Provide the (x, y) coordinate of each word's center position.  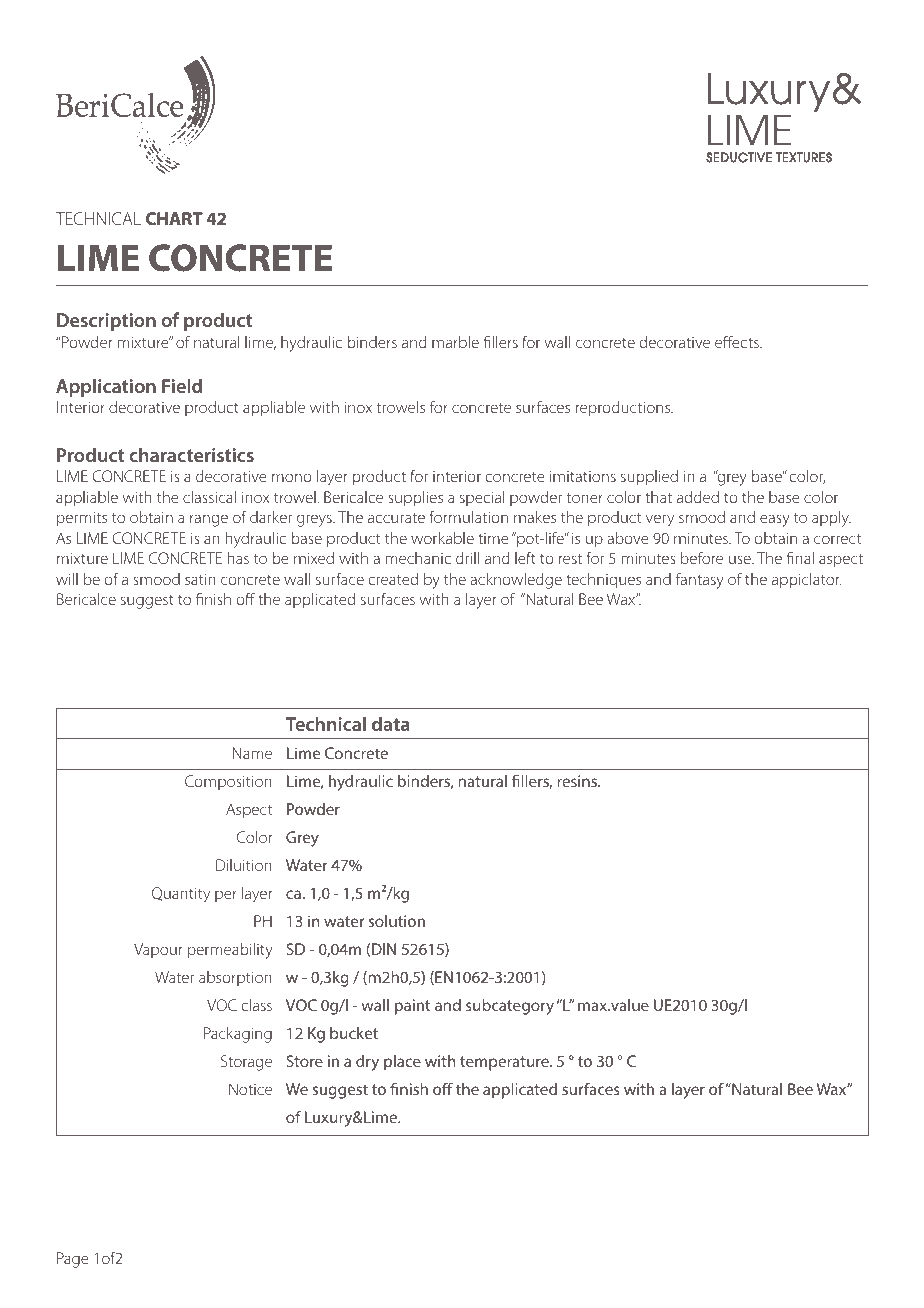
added (698, 497)
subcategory (510, 1007)
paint (412, 1007)
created (393, 579)
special (482, 498)
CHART (174, 218)
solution (397, 921)
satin (200, 579)
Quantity (181, 895)
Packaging (238, 1035)
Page (73, 1260)
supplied (649, 478)
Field (182, 385)
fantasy (700, 580)
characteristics (191, 454)
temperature (505, 1063)
